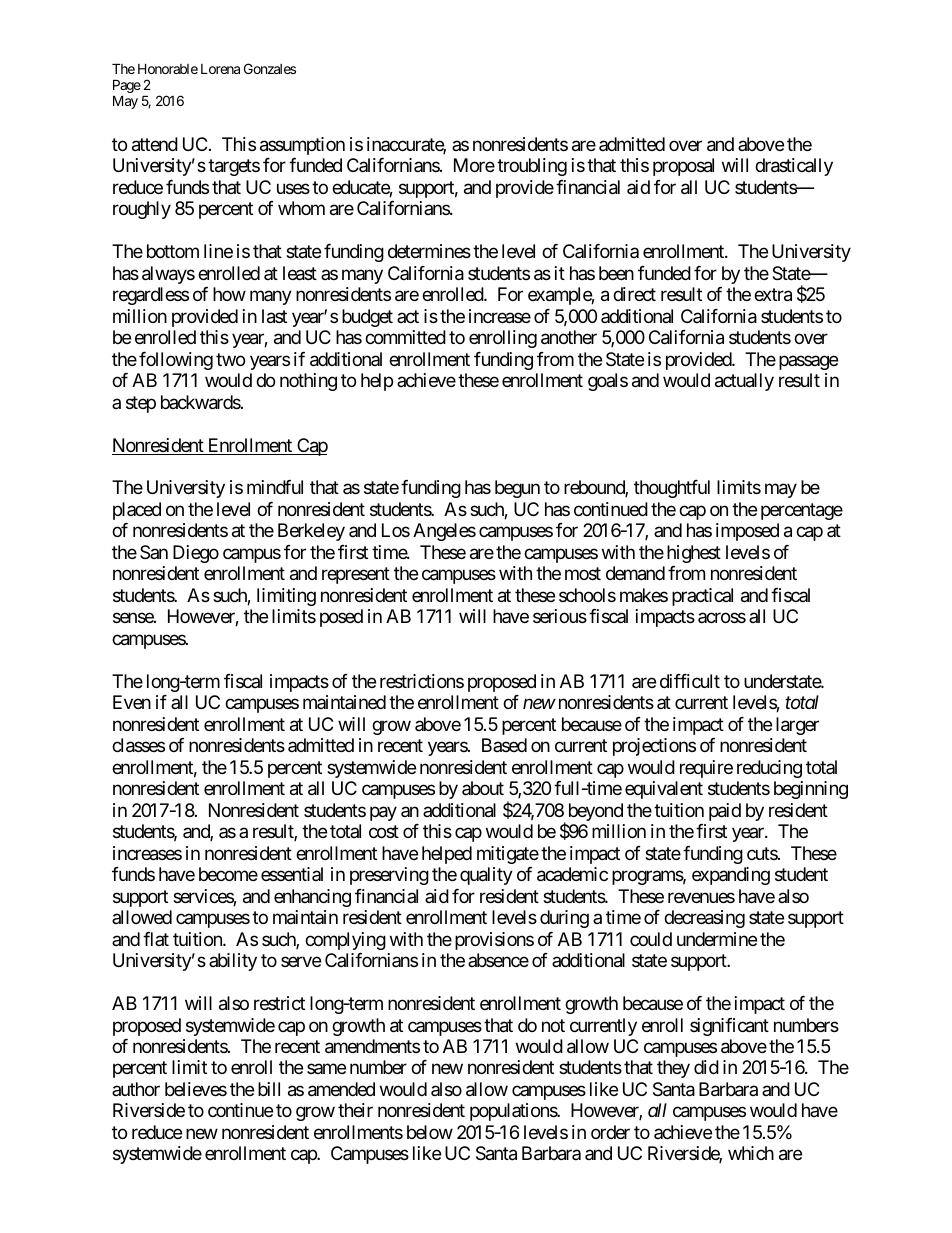  Describe the element at coordinates (292, 874) in the image. I see `essential` at that location.
